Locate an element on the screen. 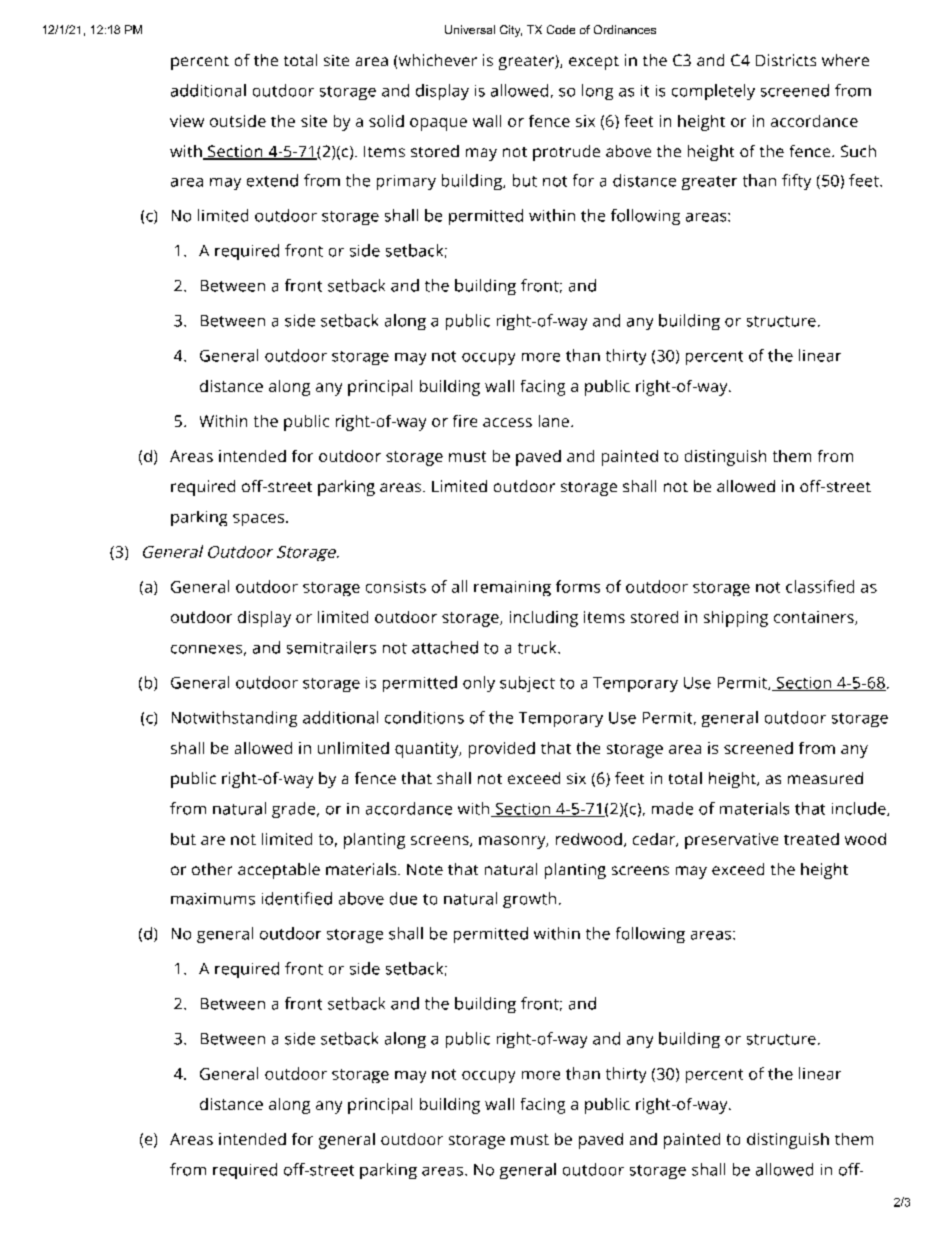  City is located at coordinates (511, 31).
